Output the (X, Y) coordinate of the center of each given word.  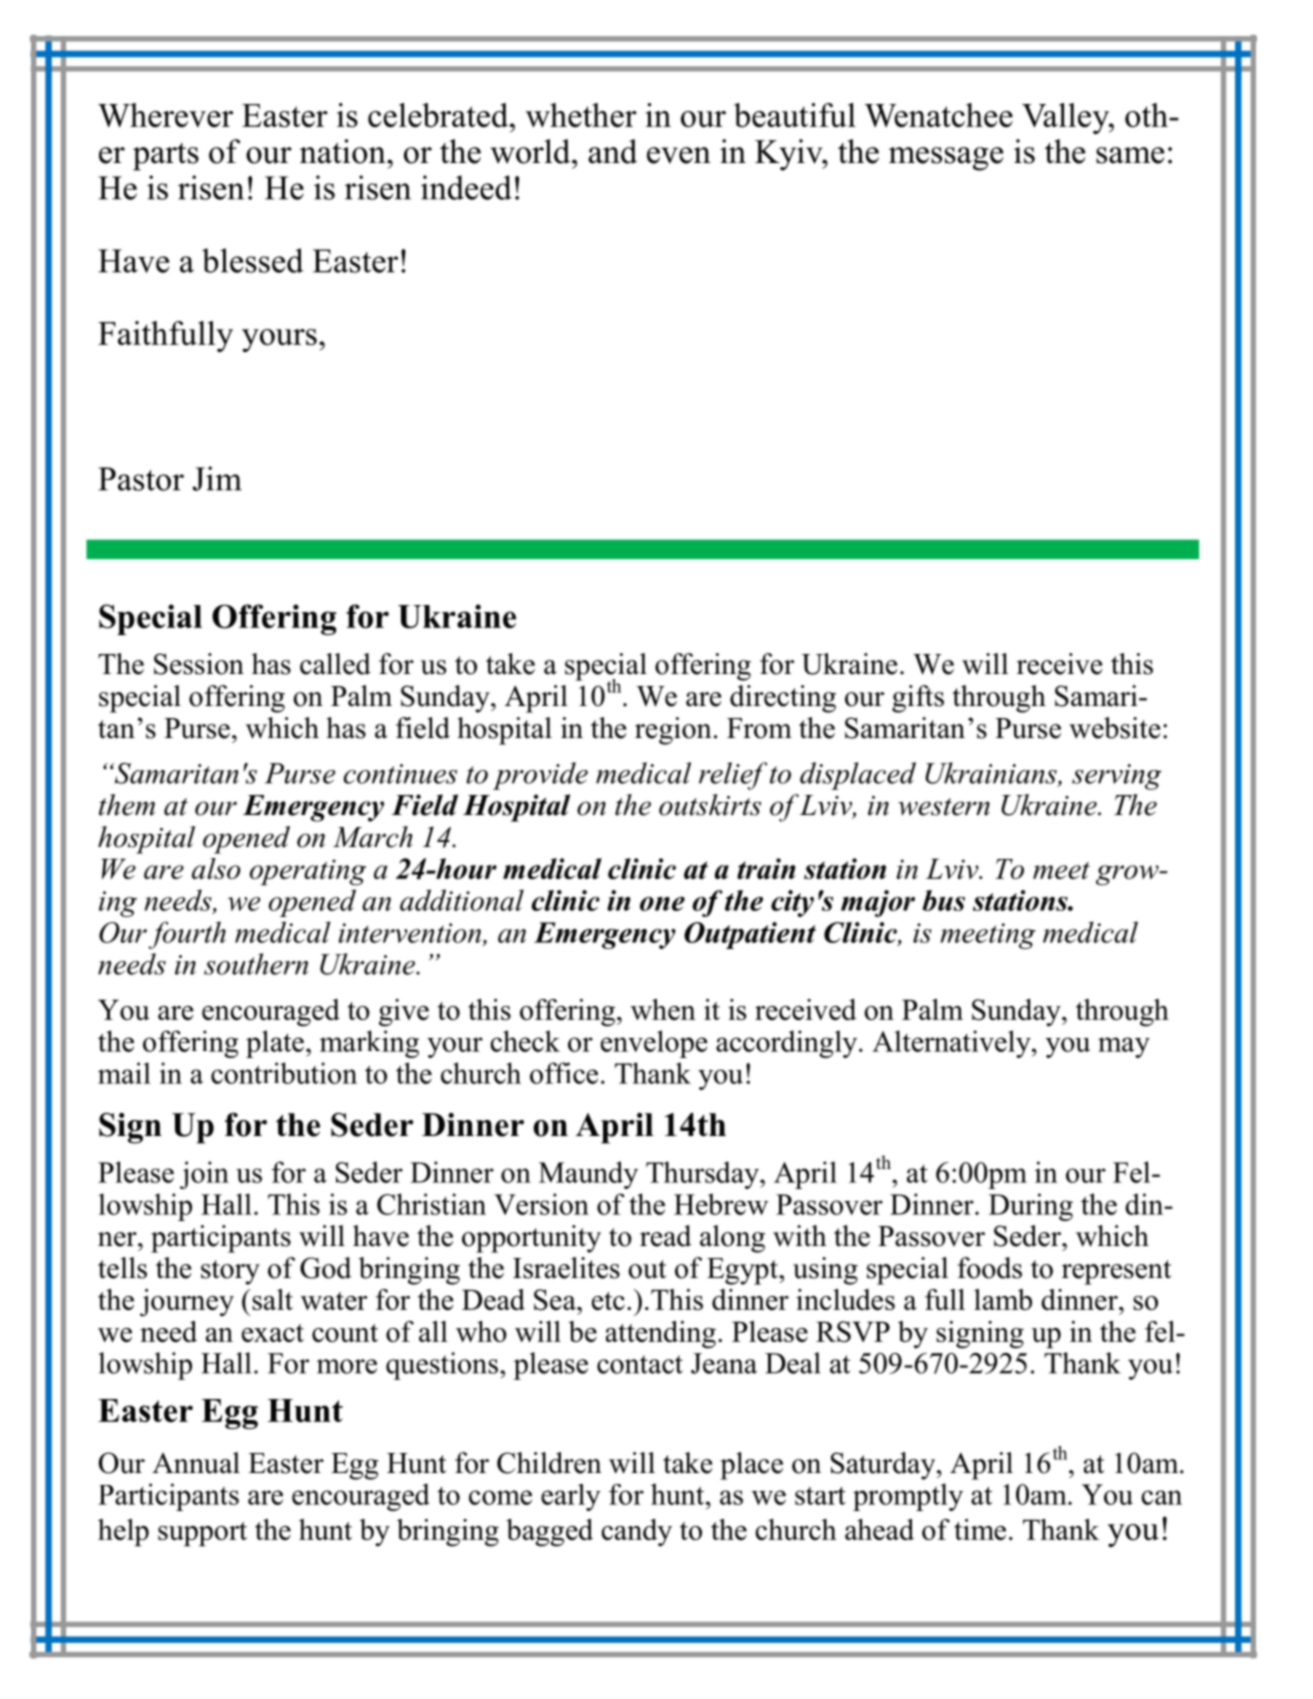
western (944, 807)
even (679, 155)
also (216, 868)
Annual (196, 1463)
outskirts (710, 805)
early (571, 1497)
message (946, 159)
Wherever (165, 115)
